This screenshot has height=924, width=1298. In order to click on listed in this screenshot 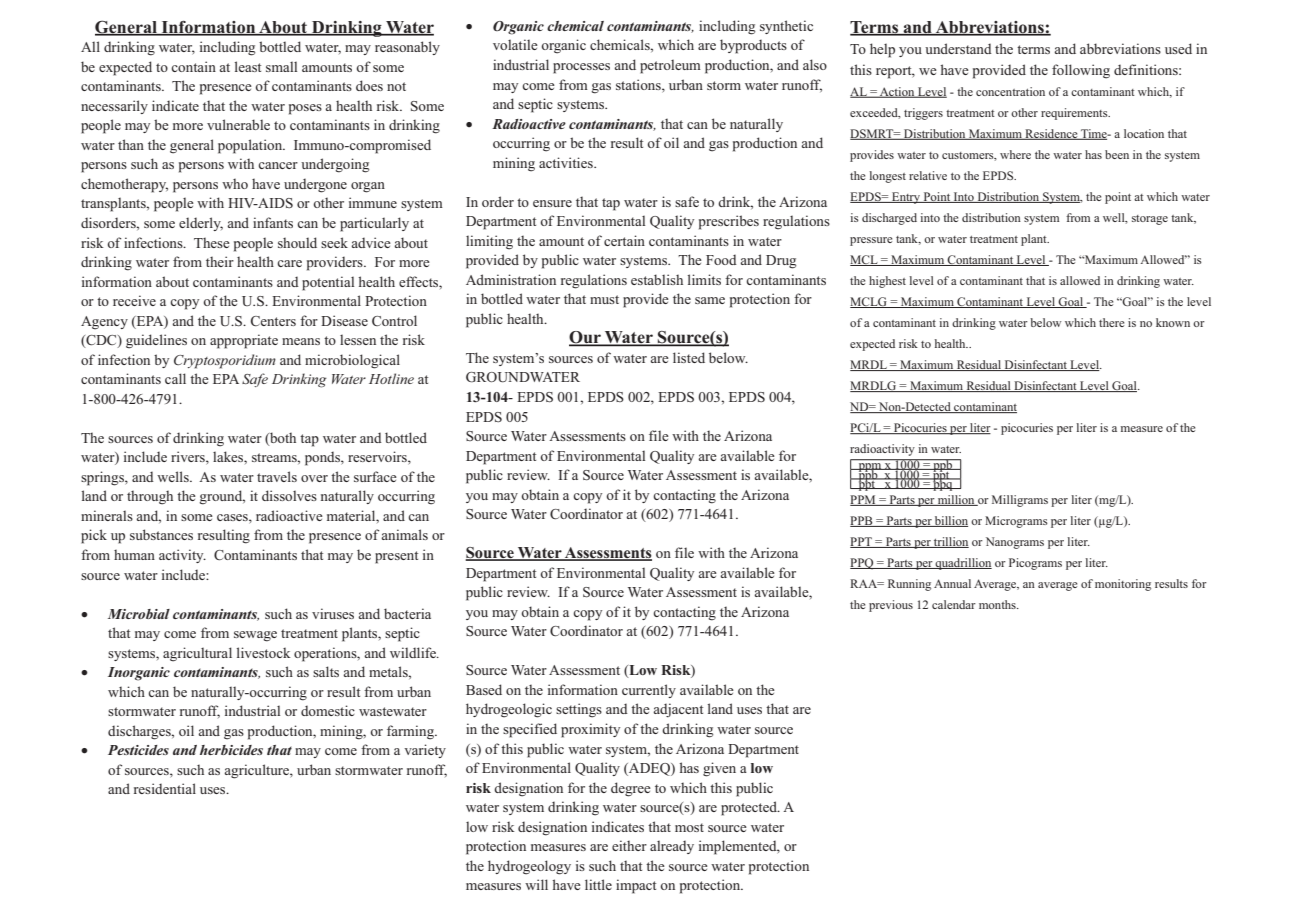, I will do `click(689, 357)`.
